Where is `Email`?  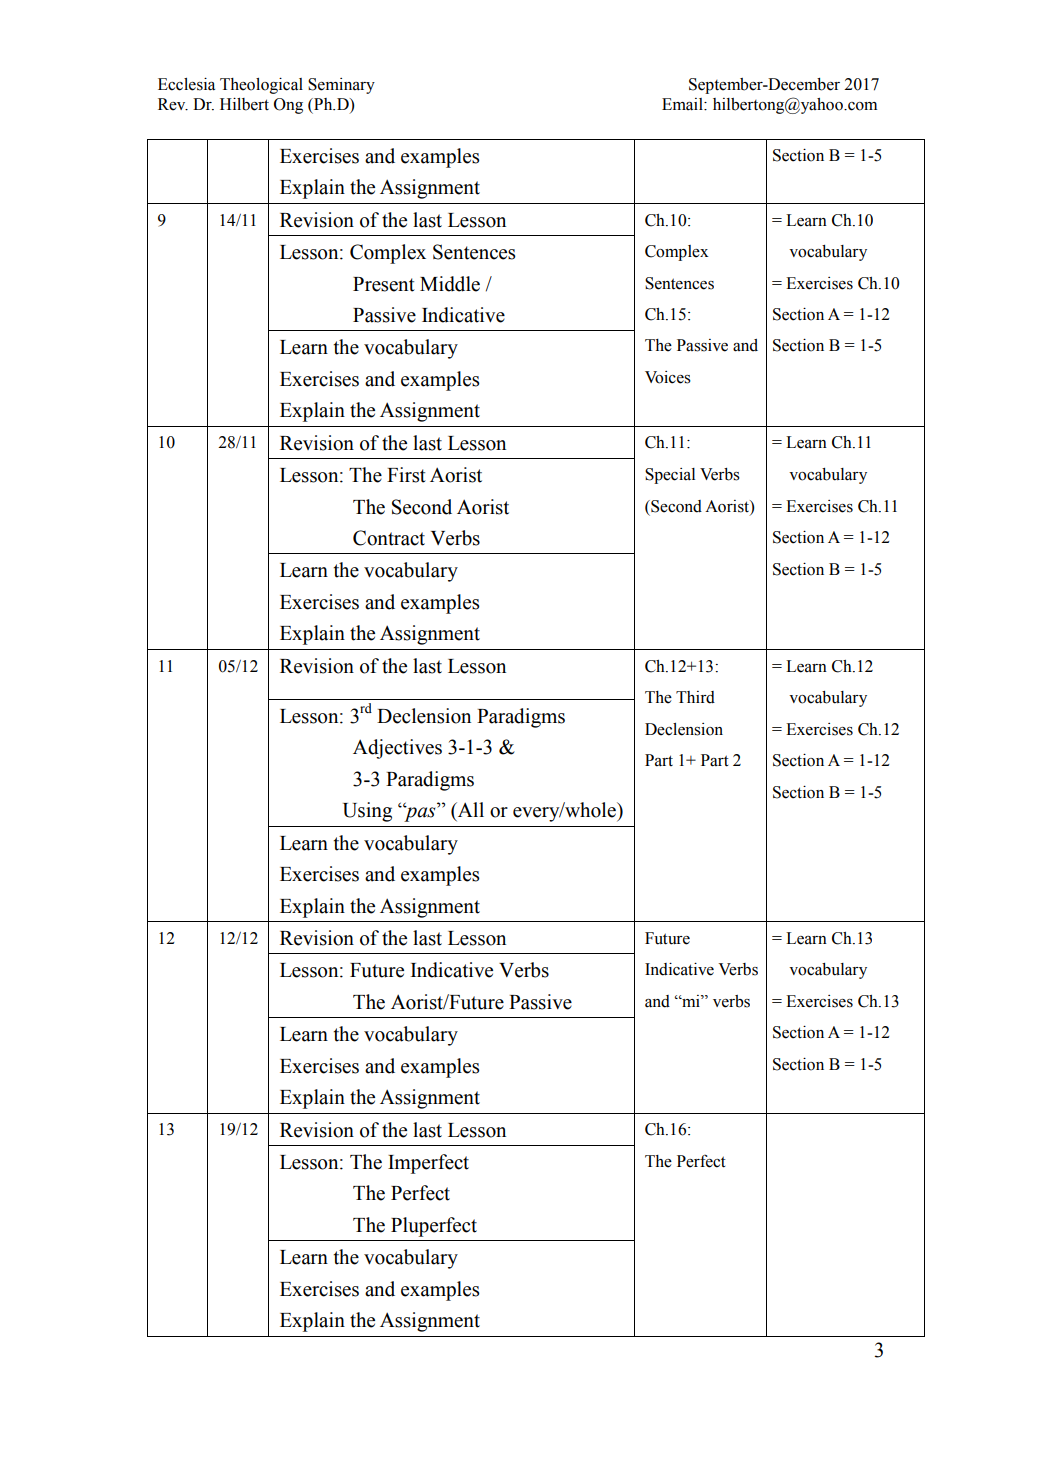
Email is located at coordinates (683, 104).
